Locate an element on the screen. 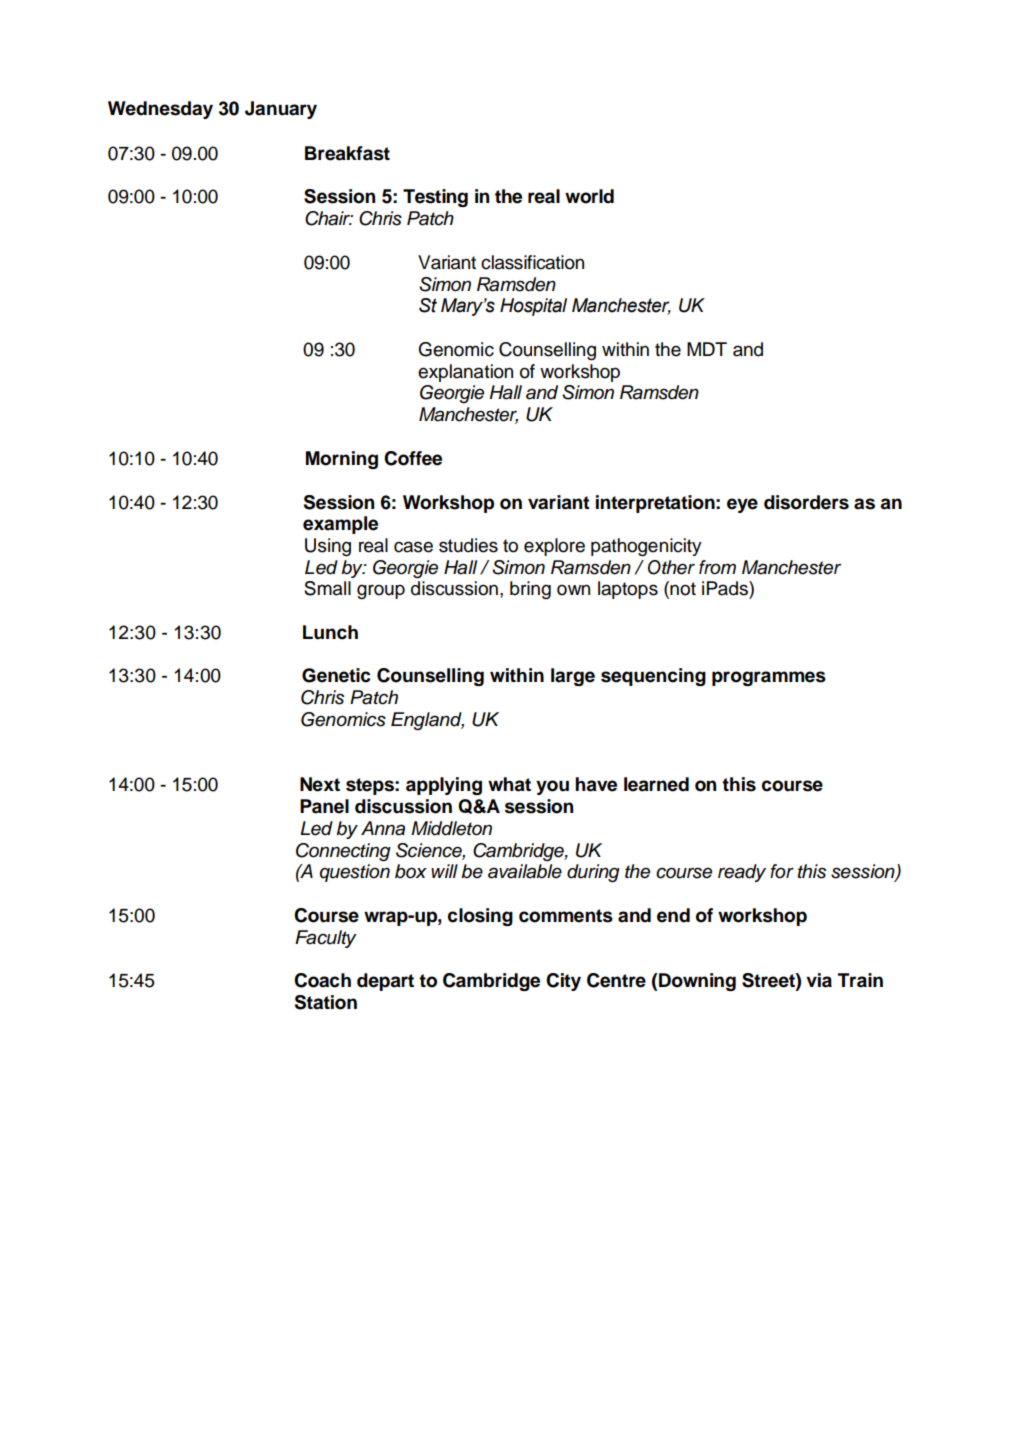 This screenshot has height=1452, width=1027. Morning is located at coordinates (342, 460).
